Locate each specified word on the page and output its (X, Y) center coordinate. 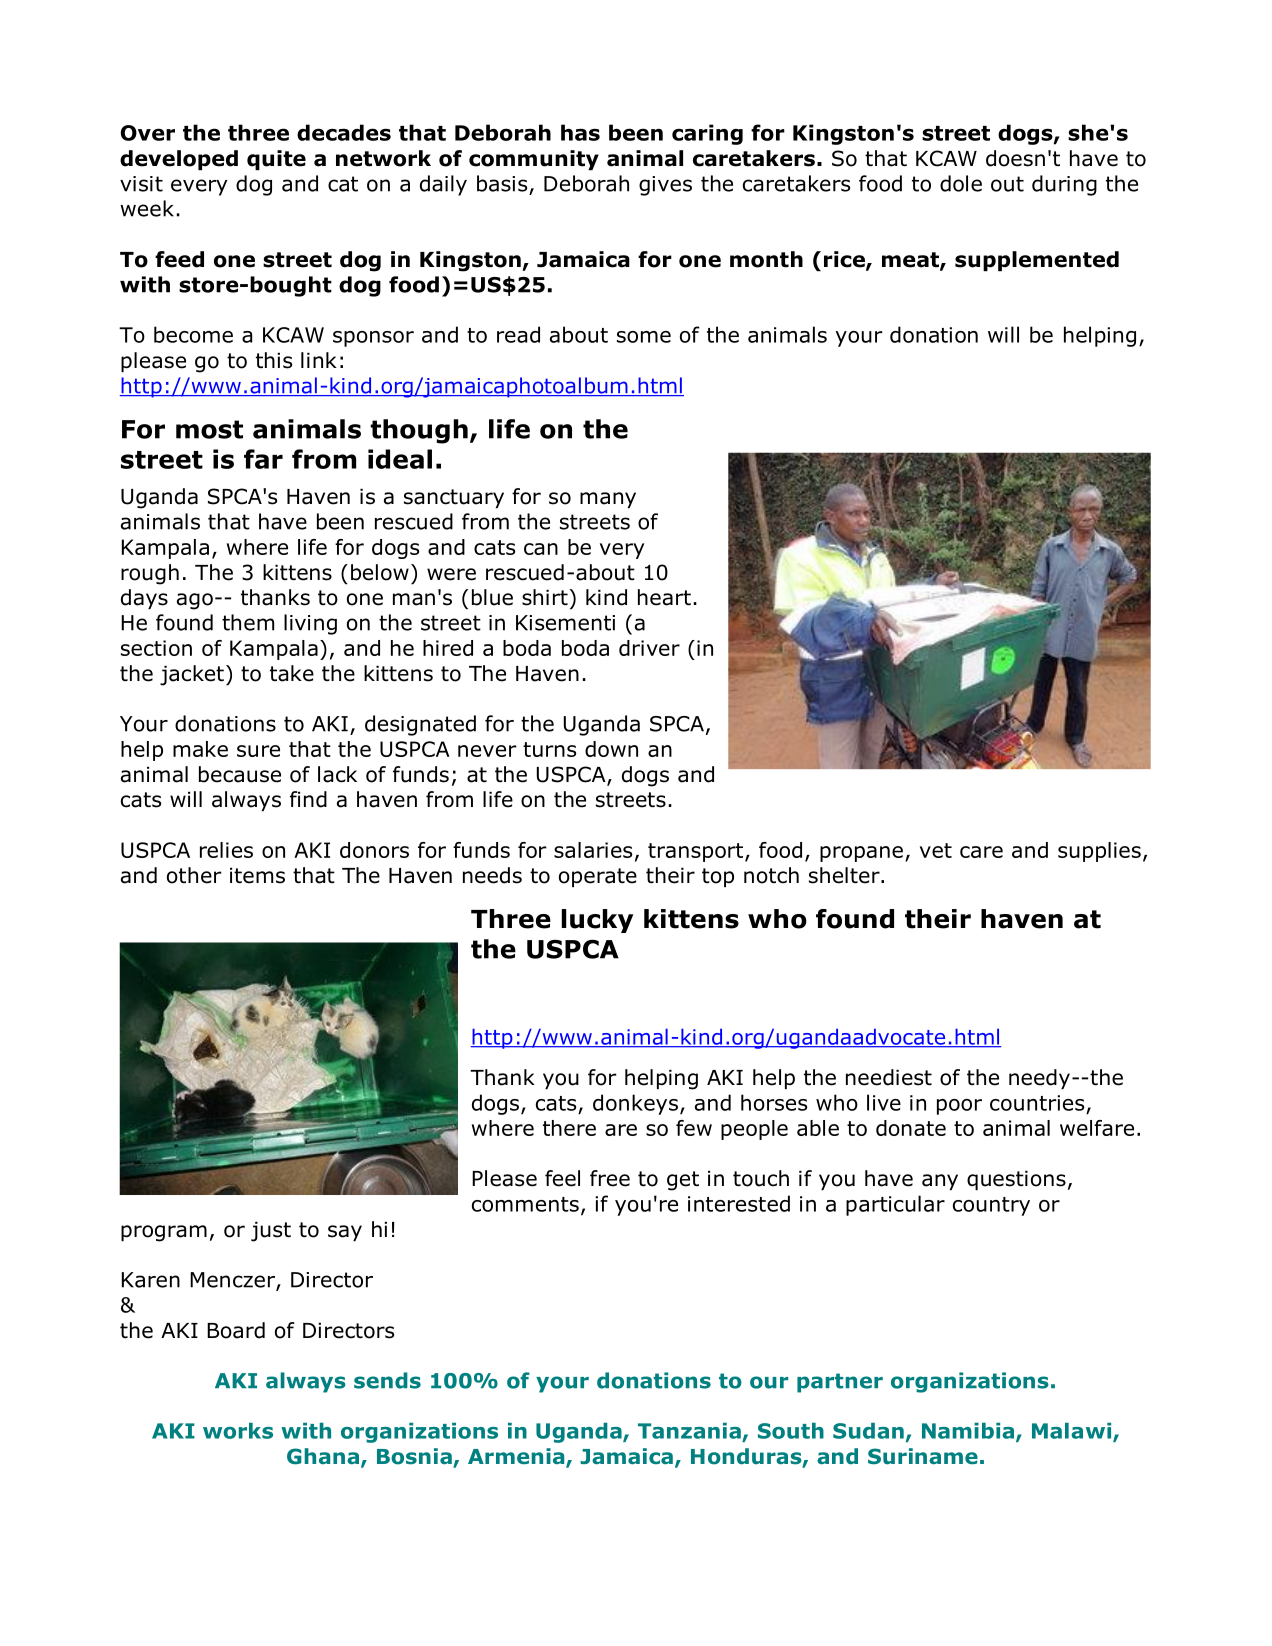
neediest (889, 1077)
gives (665, 186)
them (248, 622)
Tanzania (689, 1431)
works (238, 1431)
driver (649, 648)
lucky (597, 921)
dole (961, 183)
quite (276, 160)
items (257, 875)
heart (664, 597)
